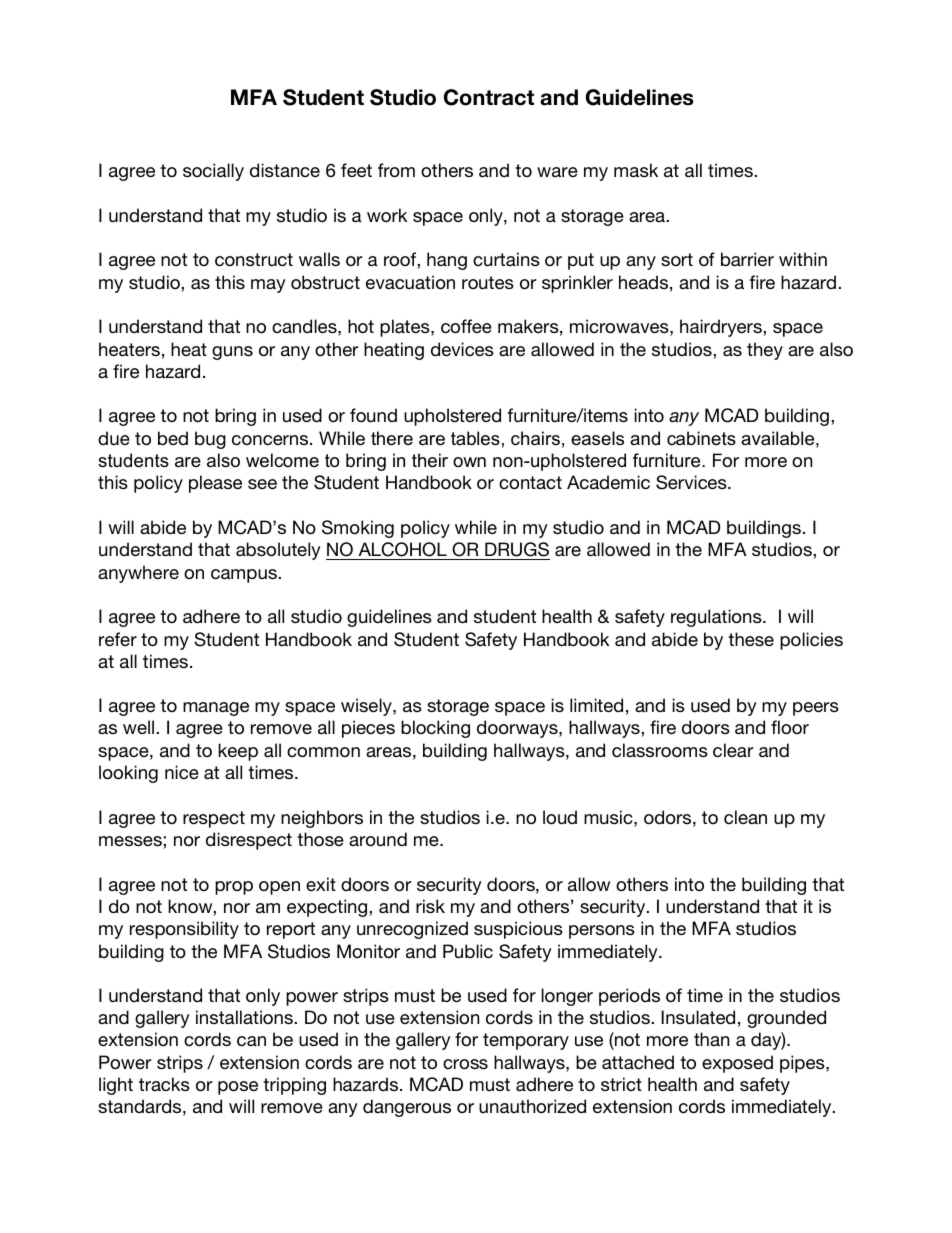  What do you see at coordinates (711, 1039) in the document?
I see `than` at bounding box center [711, 1039].
